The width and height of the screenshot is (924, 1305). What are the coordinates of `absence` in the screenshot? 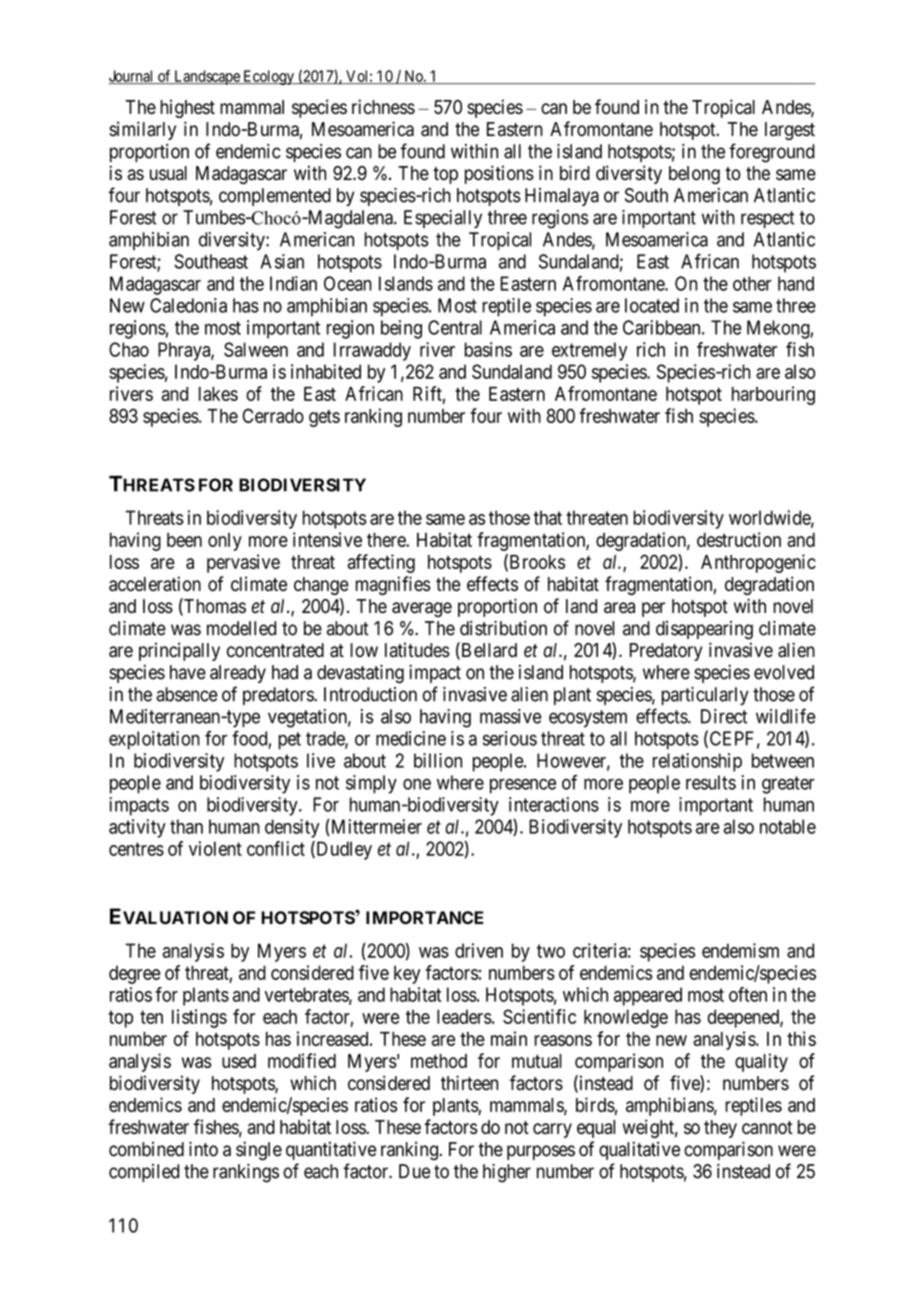 It's located at (187, 694).
